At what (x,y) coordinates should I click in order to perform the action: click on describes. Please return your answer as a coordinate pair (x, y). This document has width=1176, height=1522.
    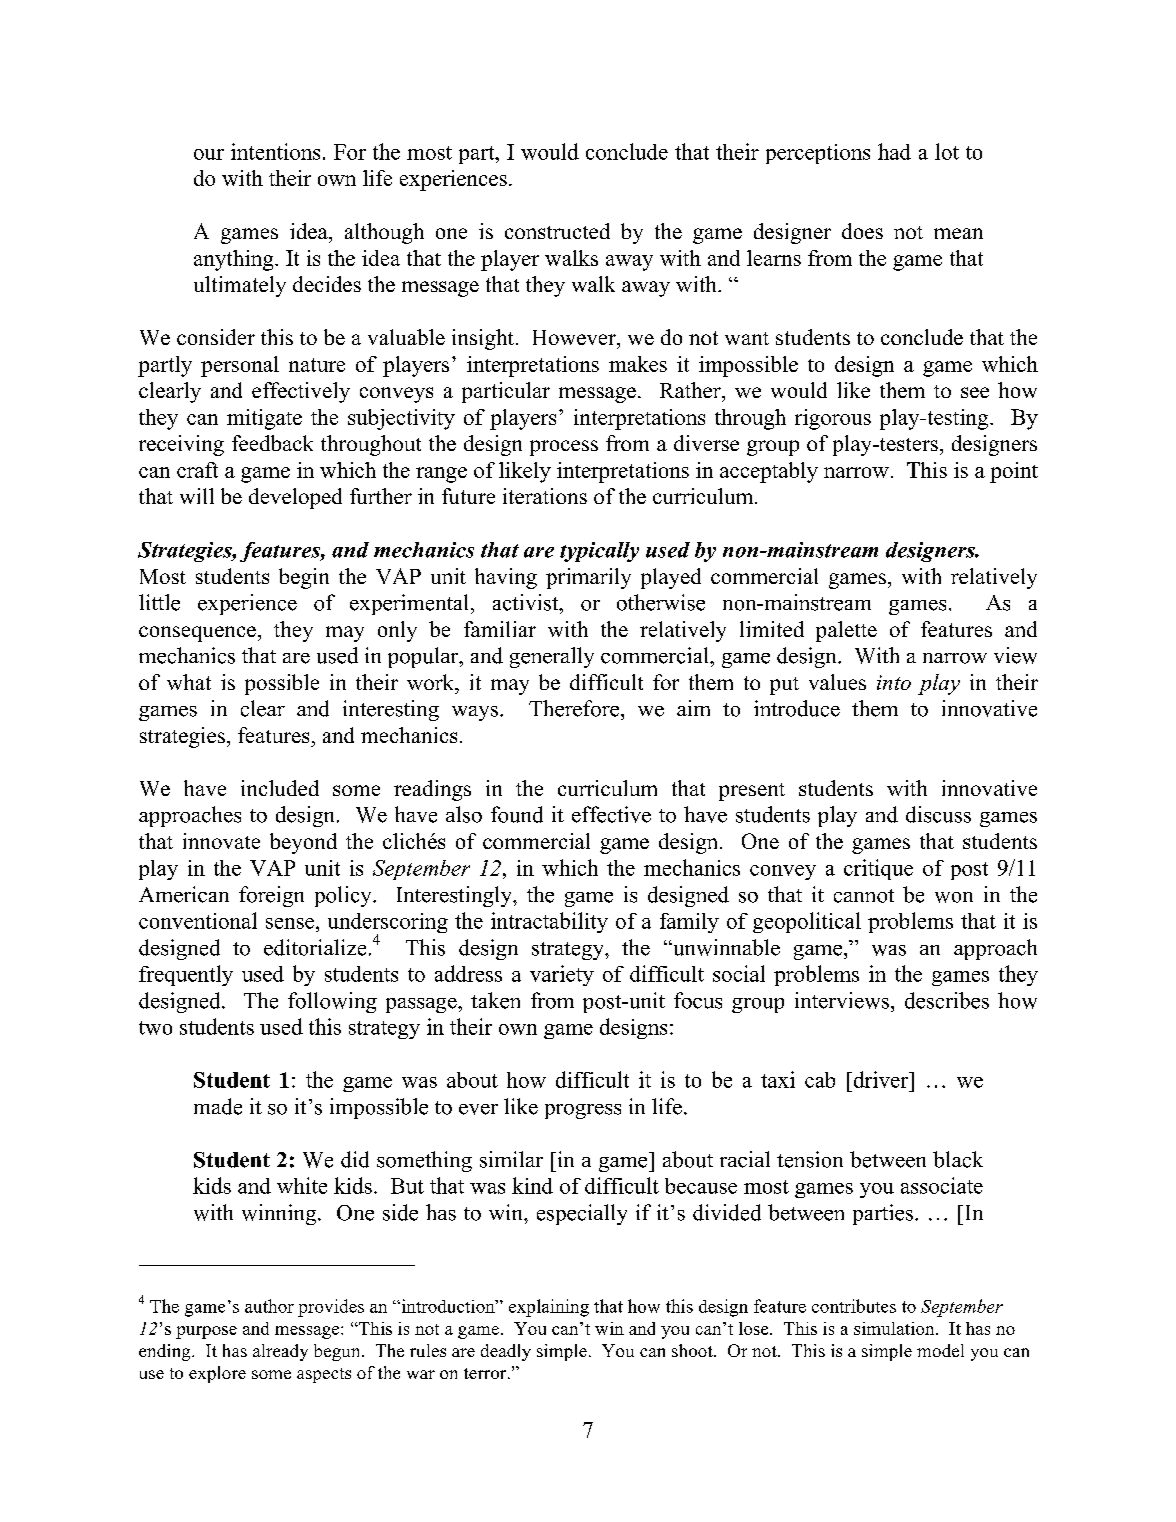
    Looking at the image, I should click on (947, 1000).
